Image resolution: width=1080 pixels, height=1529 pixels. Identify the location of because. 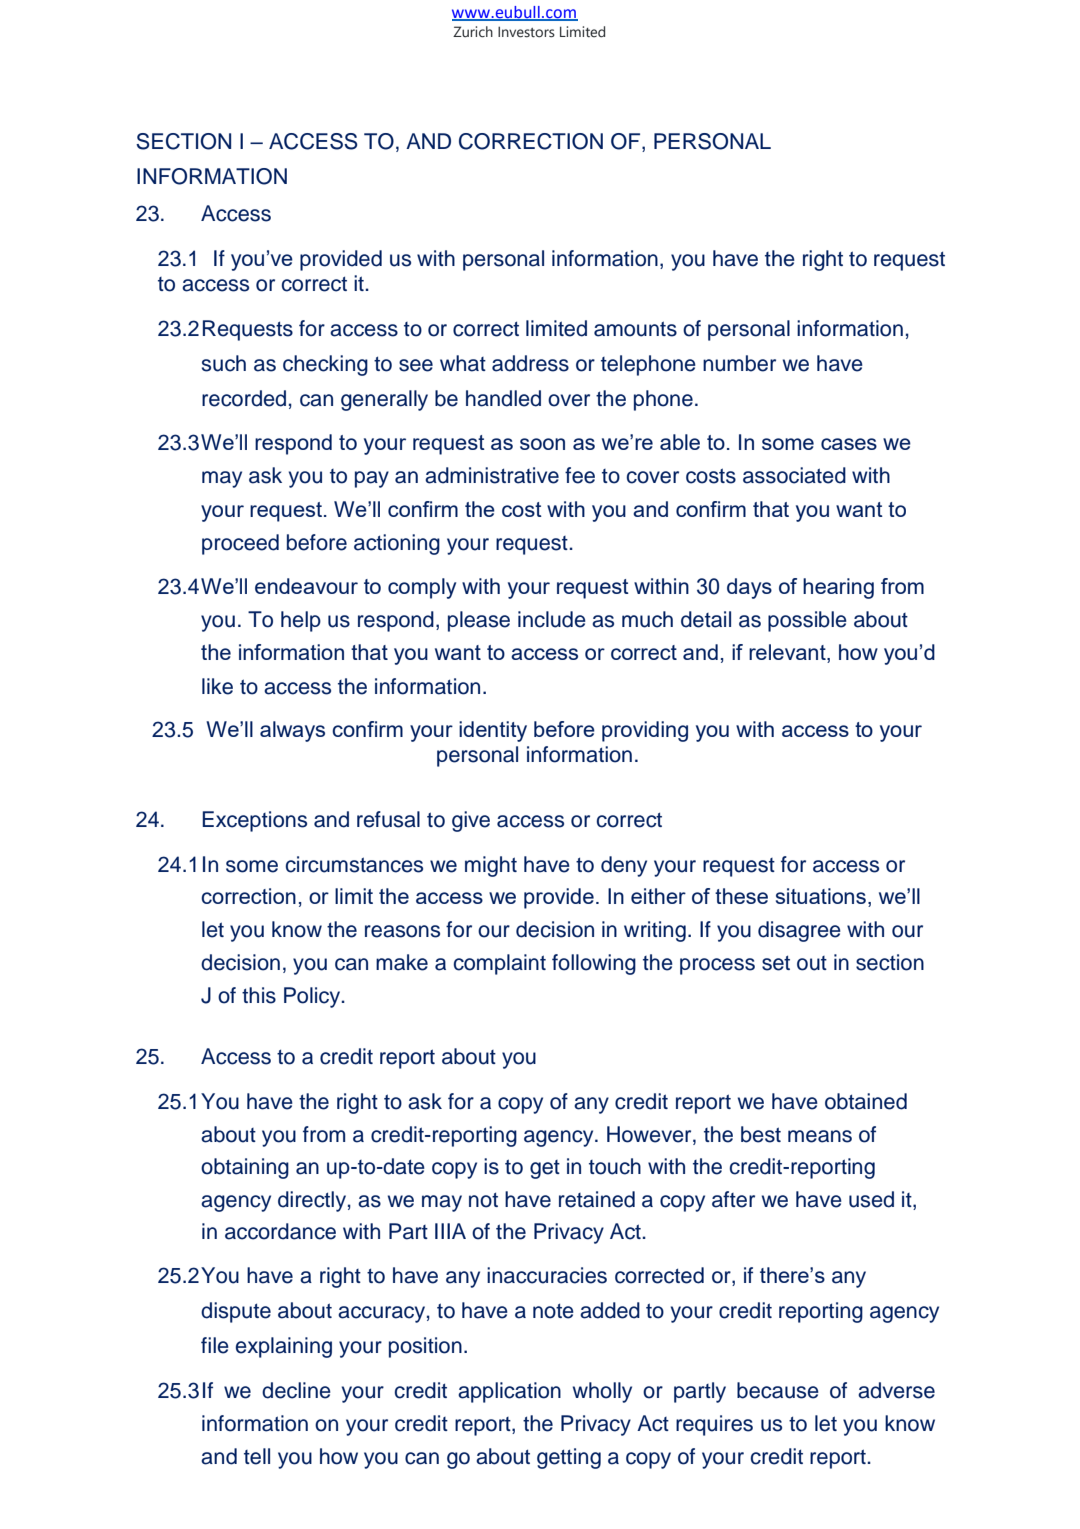
(778, 1390).
